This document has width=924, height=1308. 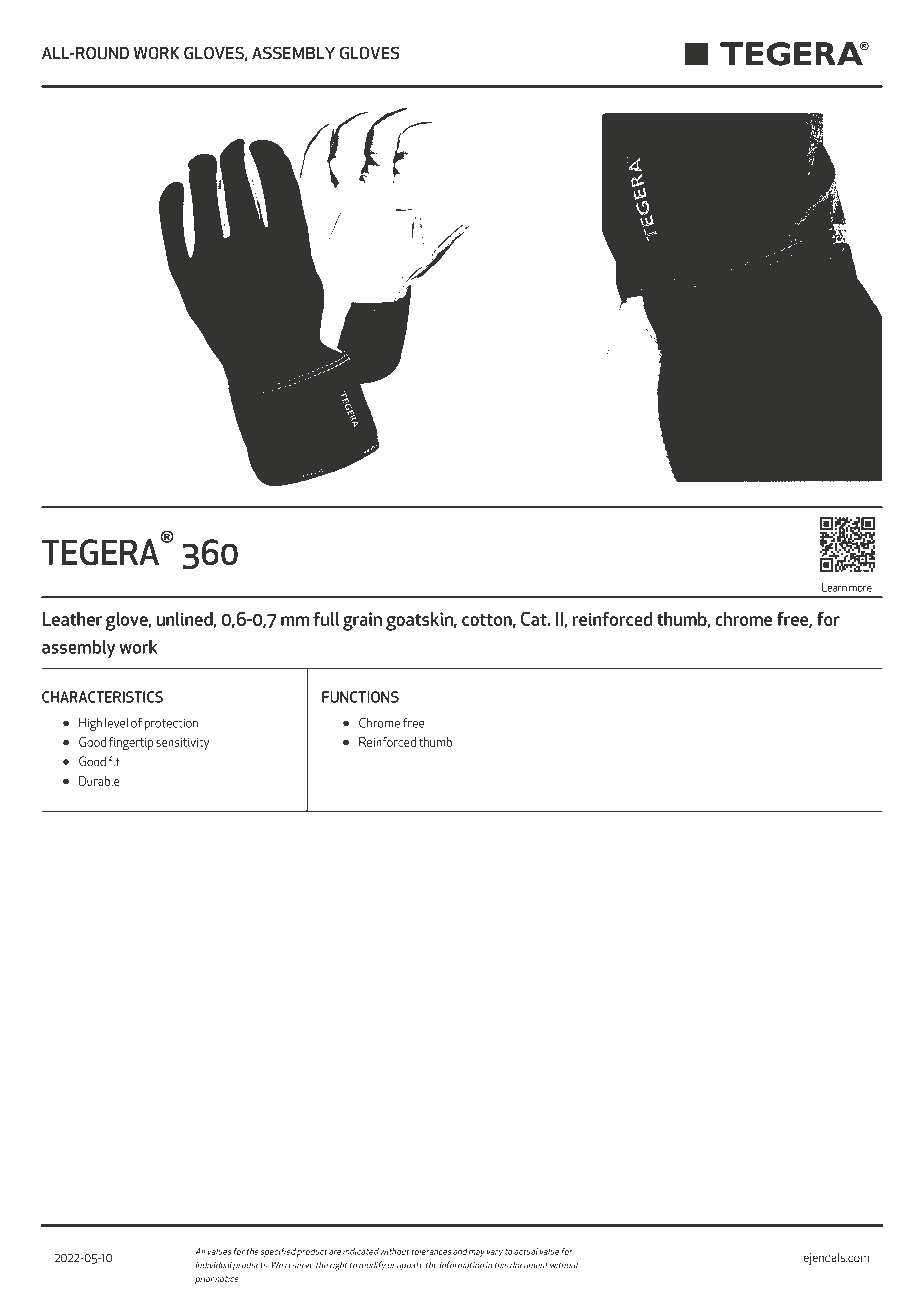 I want to click on Durable, so click(x=99, y=781).
